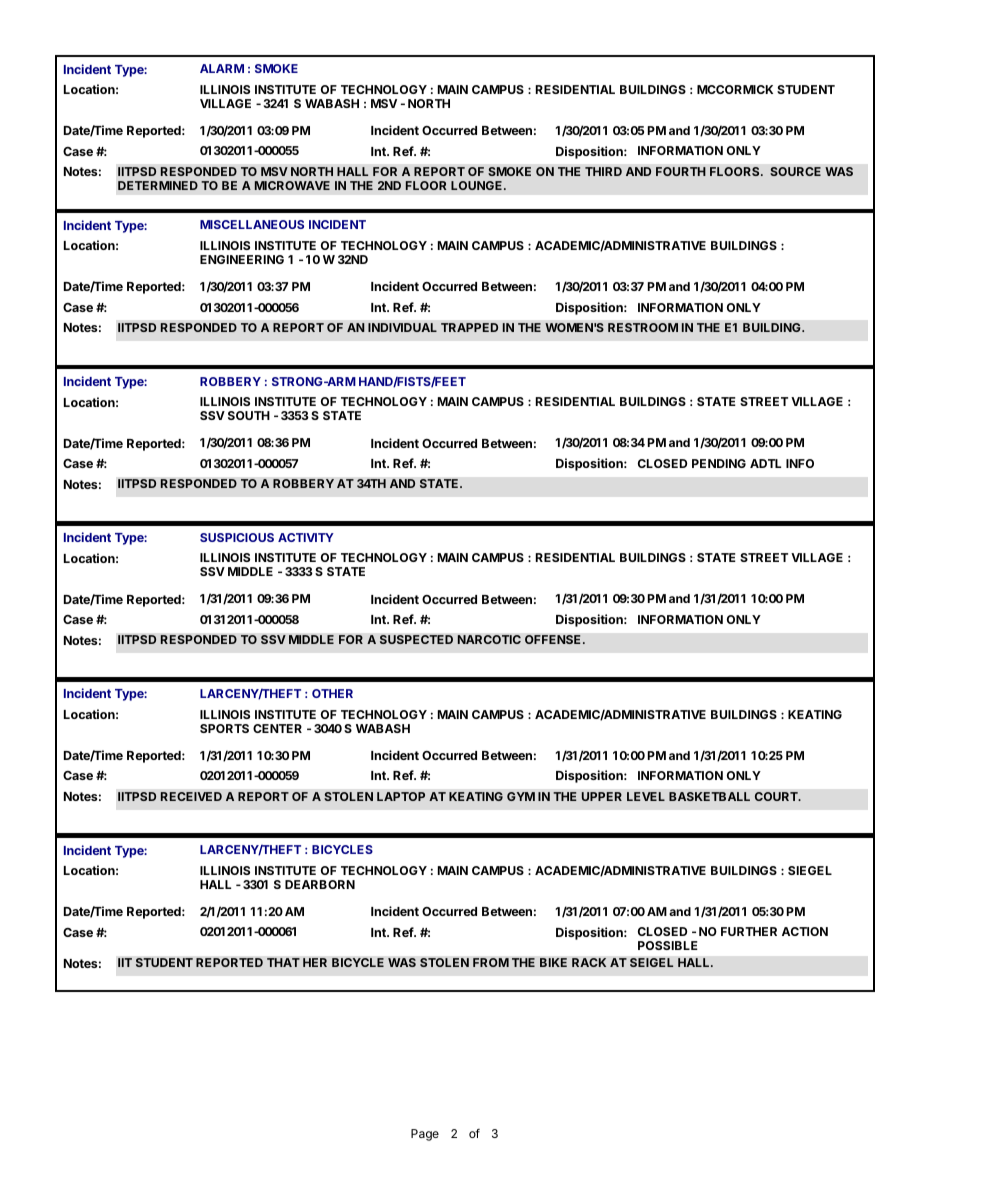 The height and width of the screenshot is (1204, 983). What do you see at coordinates (222, 68) in the screenshot?
I see `ALARM` at bounding box center [222, 68].
